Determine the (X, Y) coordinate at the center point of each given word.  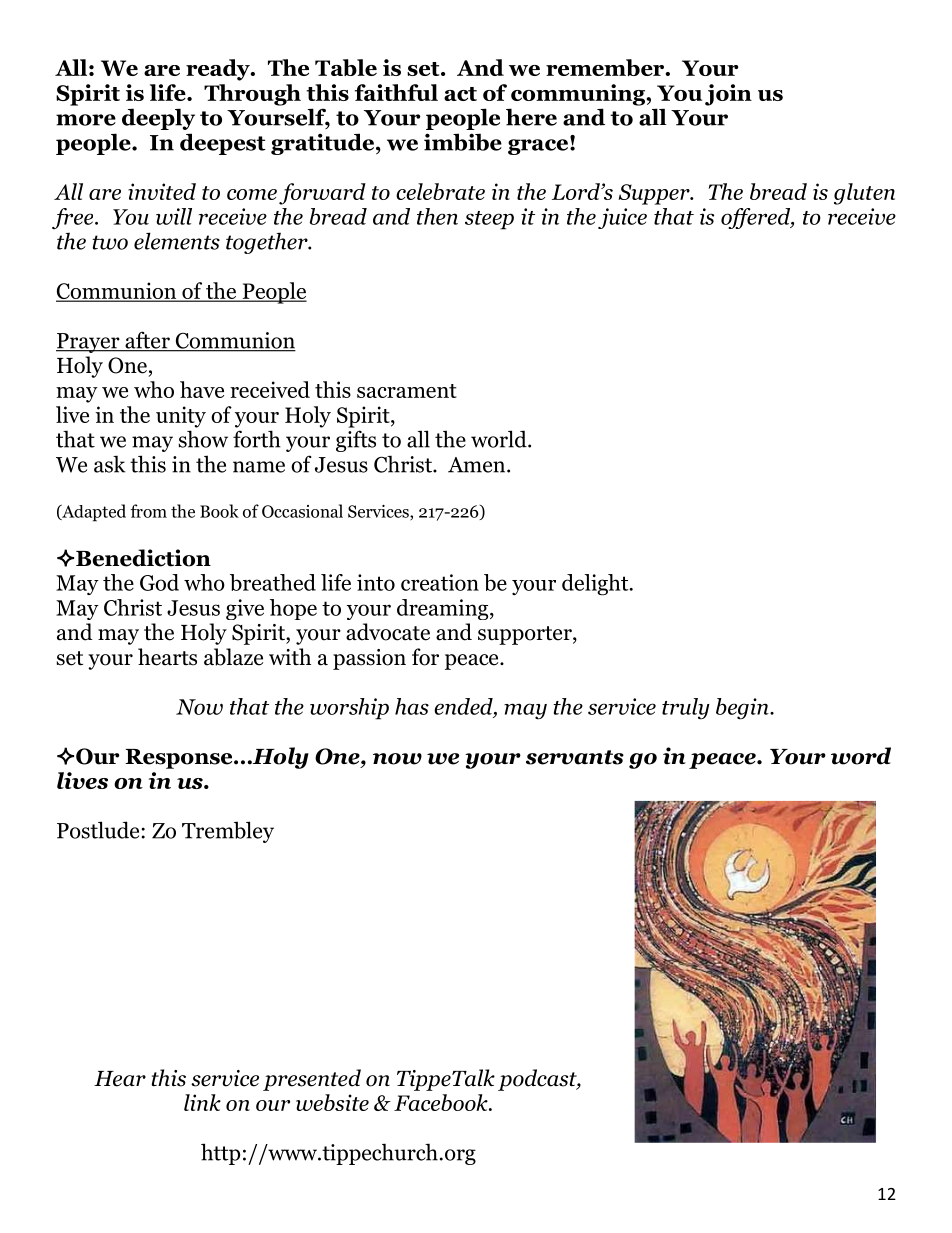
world (500, 439)
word (861, 756)
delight (596, 585)
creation (440, 582)
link (202, 1102)
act (460, 94)
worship (349, 709)
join (728, 95)
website (332, 1102)
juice (622, 218)
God (159, 582)
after (147, 341)
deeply (158, 119)
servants (575, 757)
